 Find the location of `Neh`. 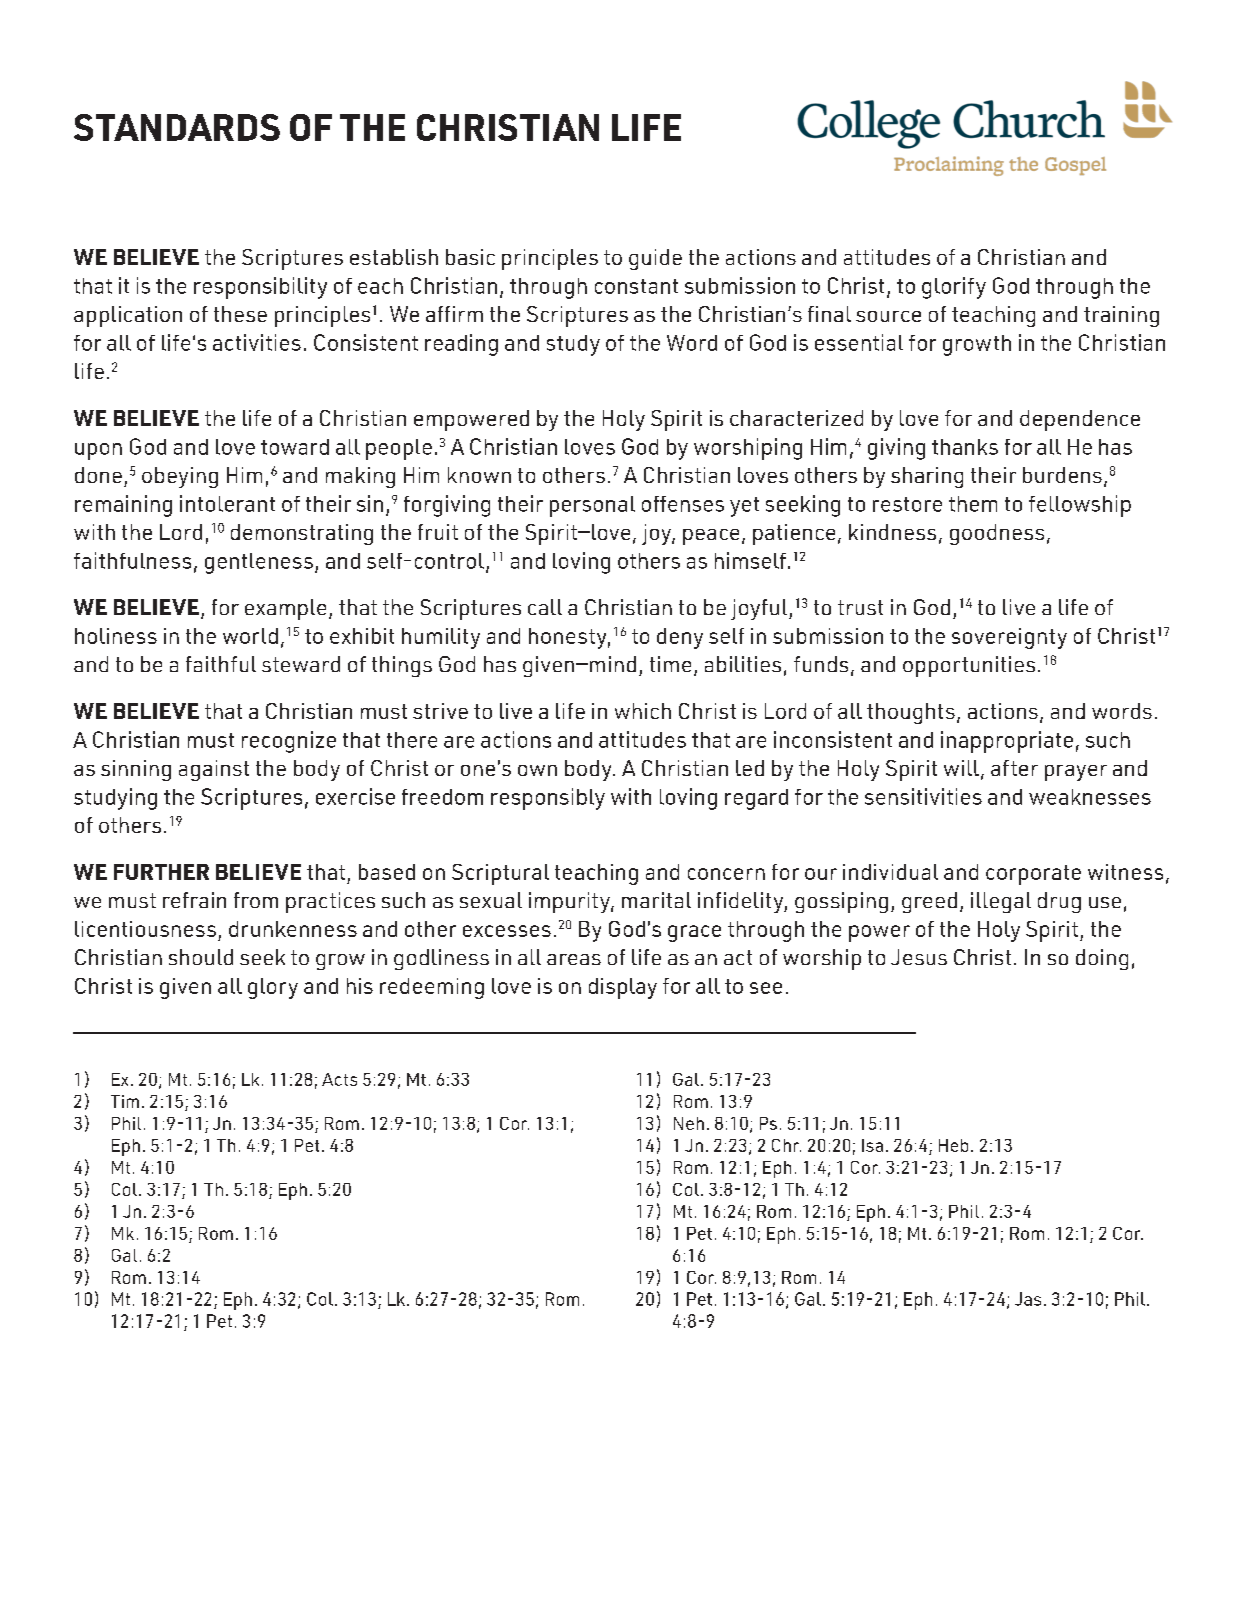

Neh is located at coordinates (689, 1123).
